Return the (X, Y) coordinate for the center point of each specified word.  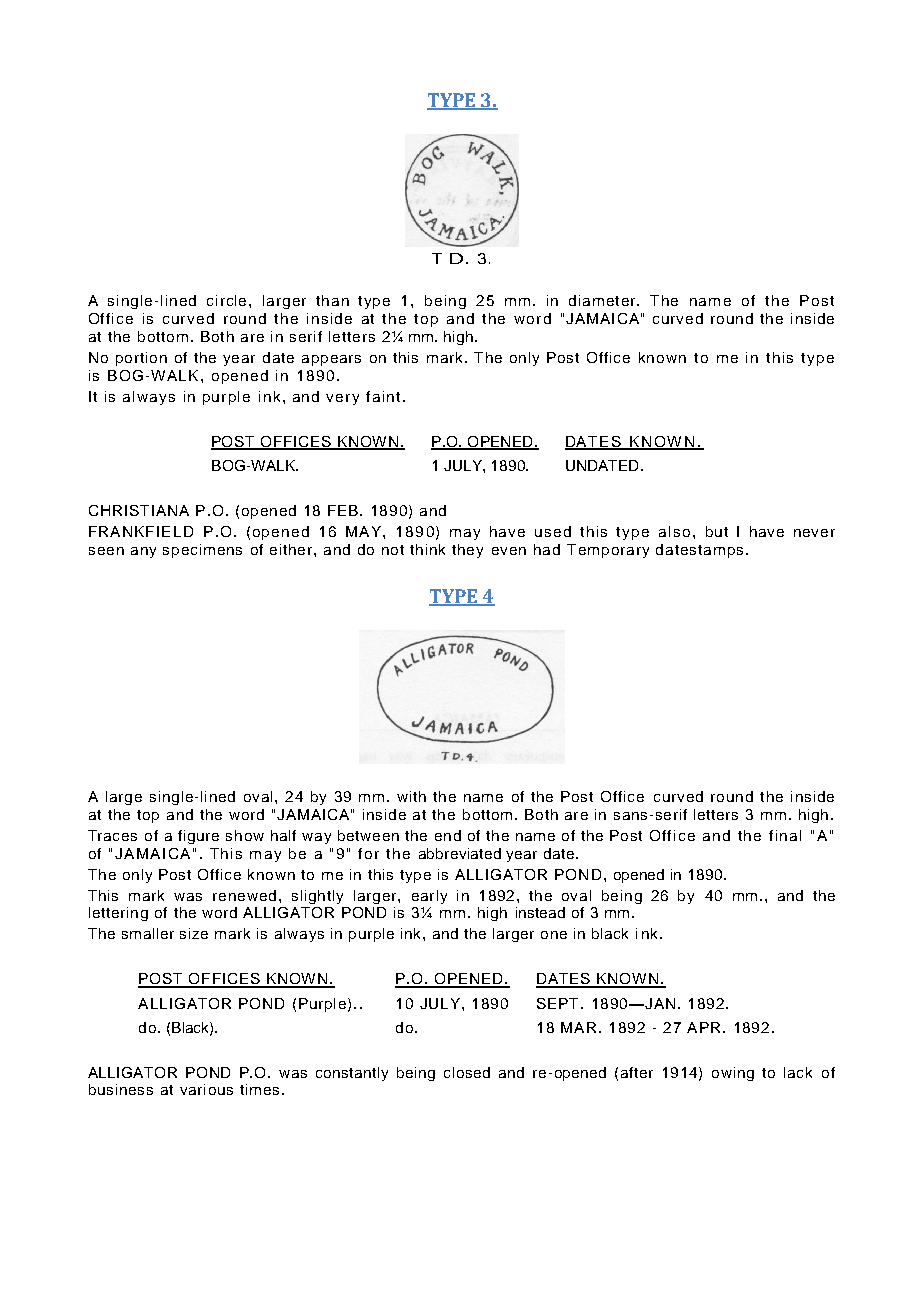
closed (467, 1072)
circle (228, 300)
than (332, 300)
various (206, 1089)
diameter (603, 300)
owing (733, 1074)
